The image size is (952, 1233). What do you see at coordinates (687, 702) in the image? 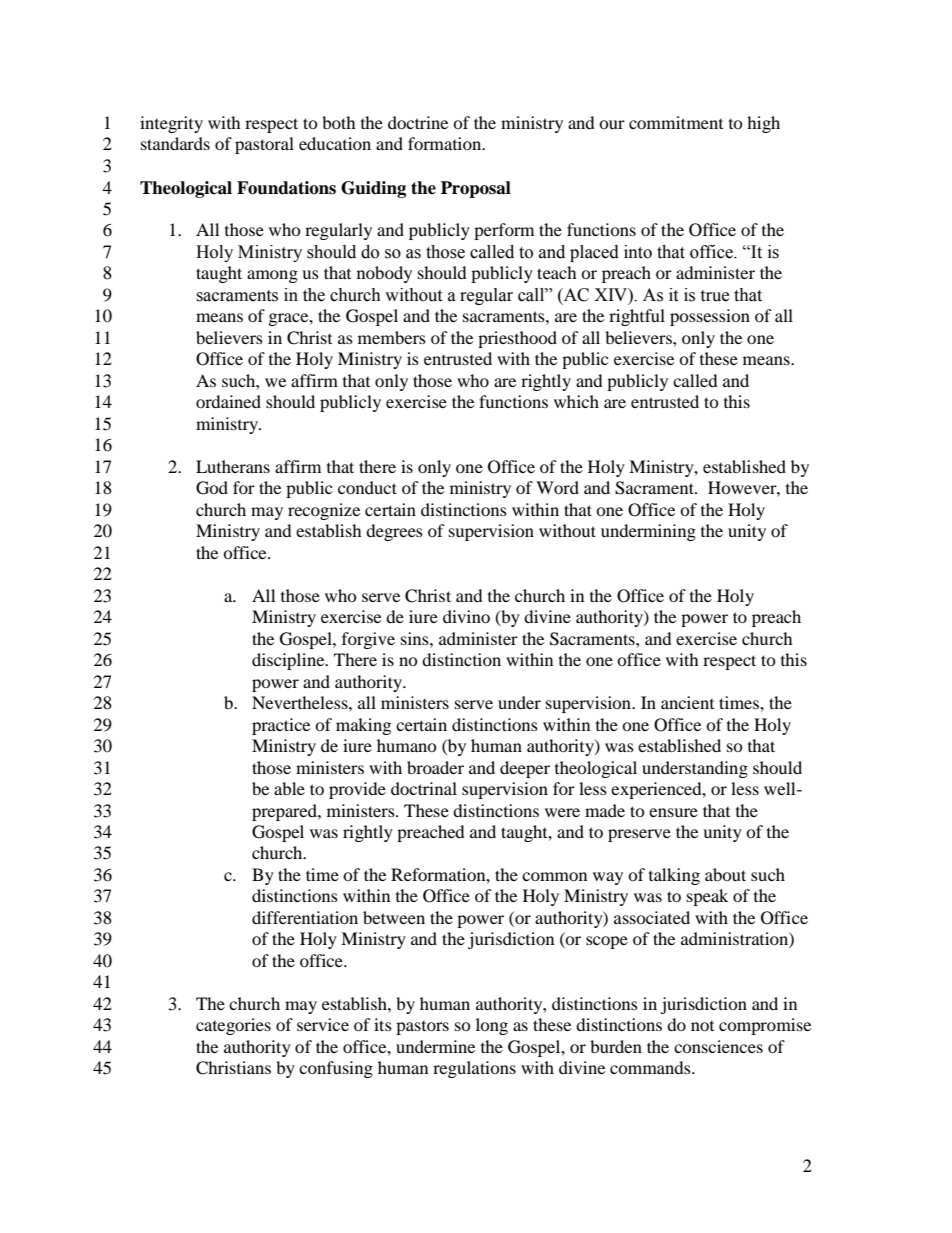
I see `ancient` at bounding box center [687, 702].
